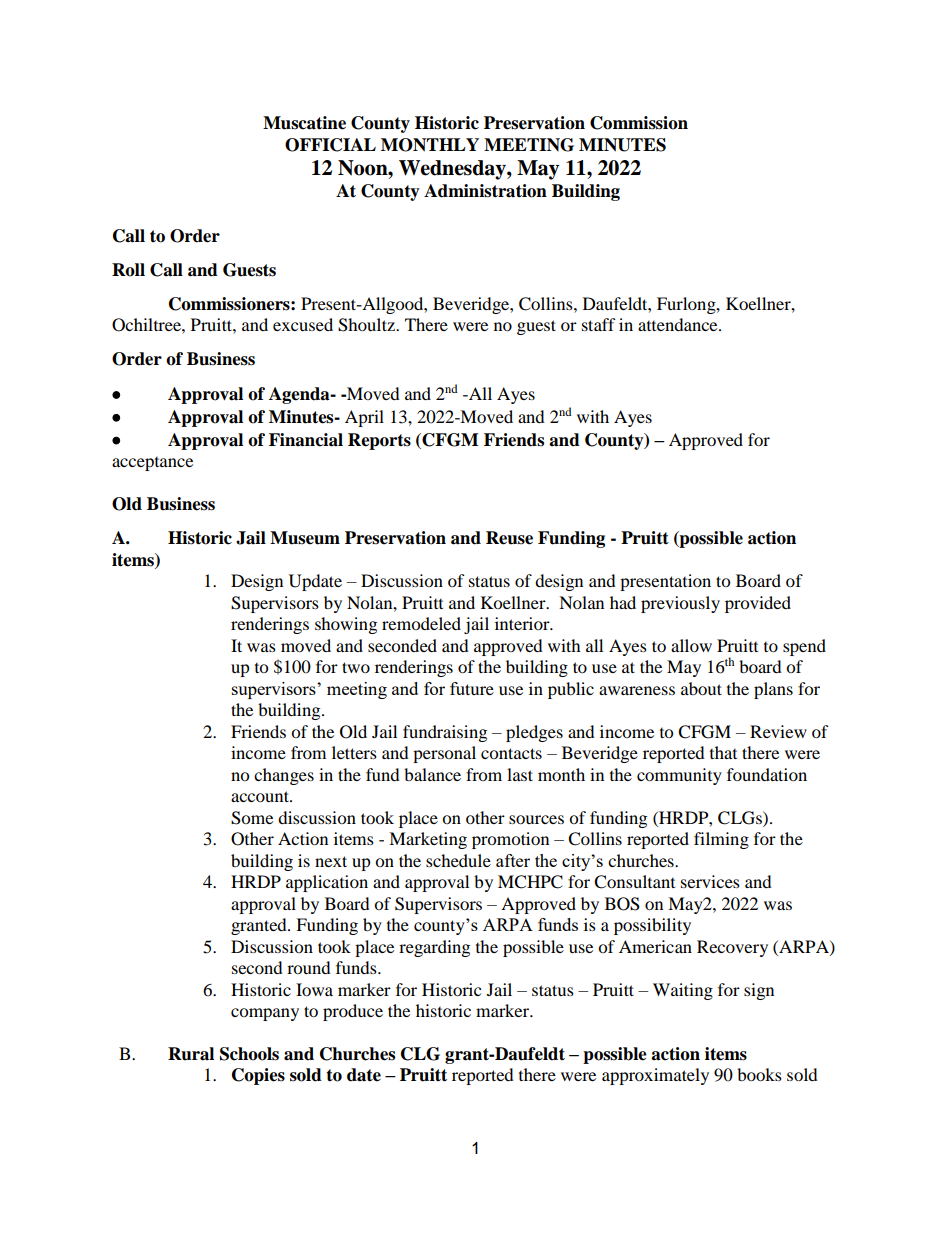 This screenshot has height=1233, width=952. Describe the element at coordinates (428, 840) in the screenshot. I see `Marketing` at that location.
